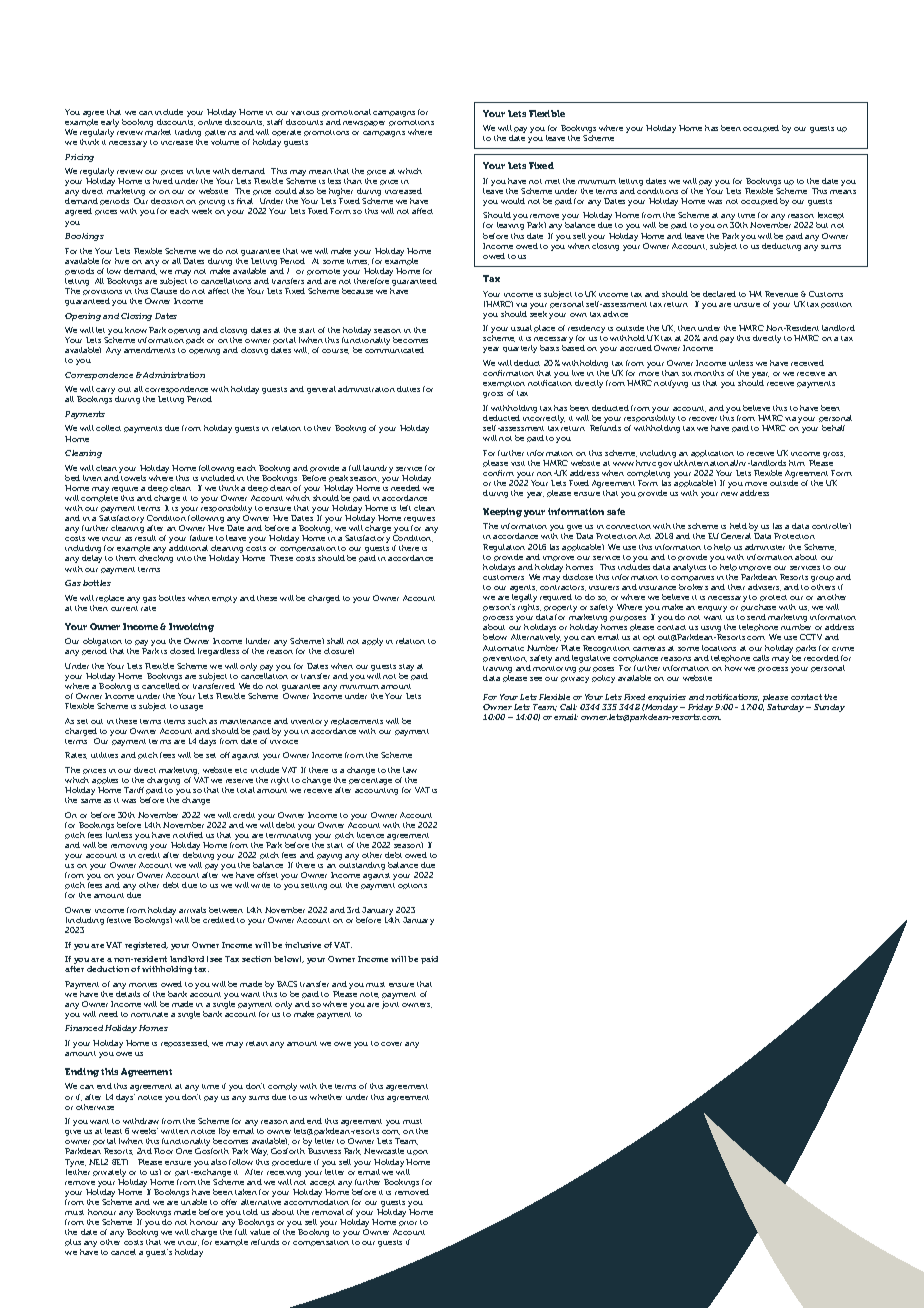 The height and width of the document is (1308, 924). What do you see at coordinates (822, 225) in the document?
I see `but` at bounding box center [822, 225].
